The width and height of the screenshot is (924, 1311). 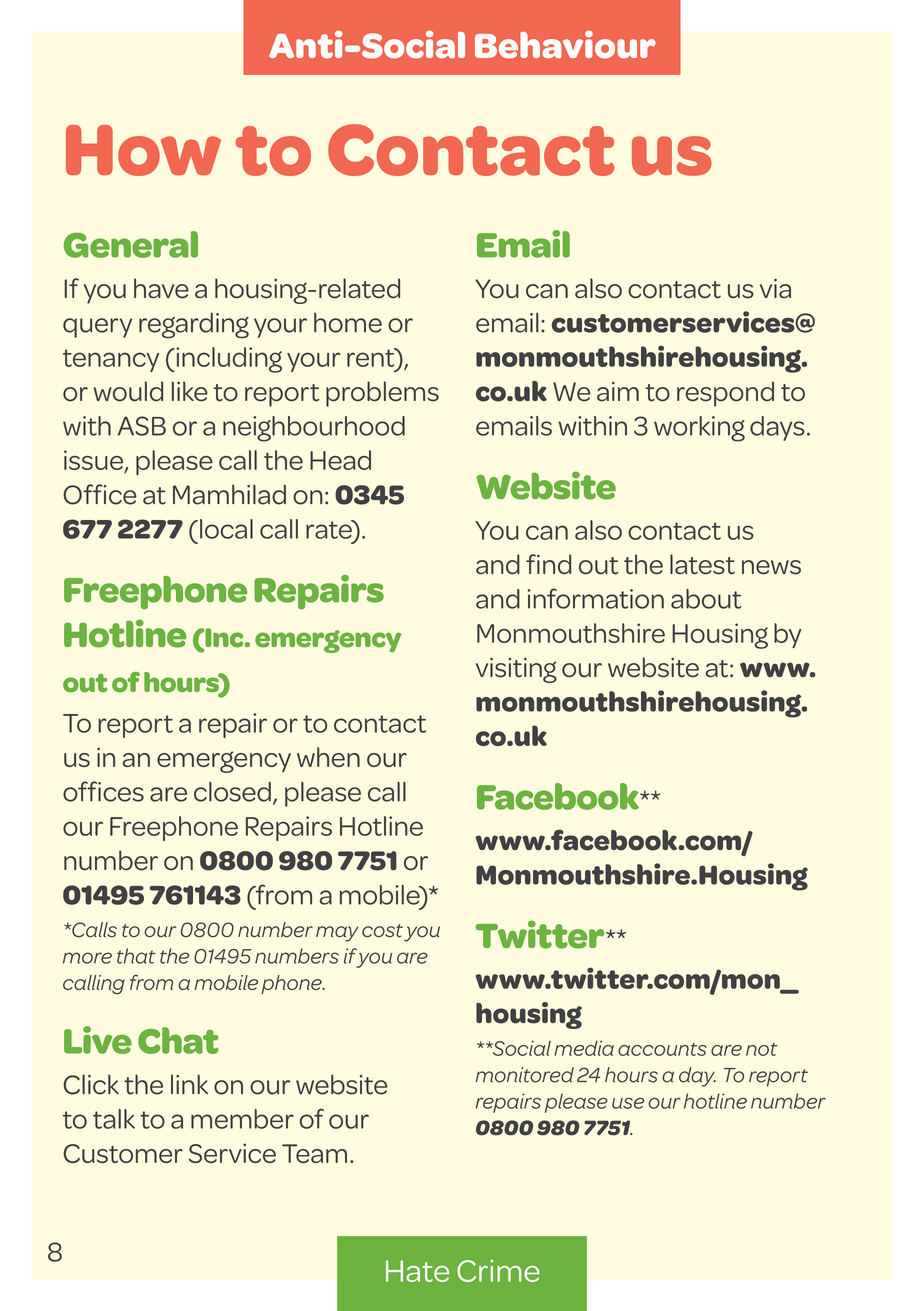 What do you see at coordinates (775, 289) in the screenshot?
I see `via` at bounding box center [775, 289].
